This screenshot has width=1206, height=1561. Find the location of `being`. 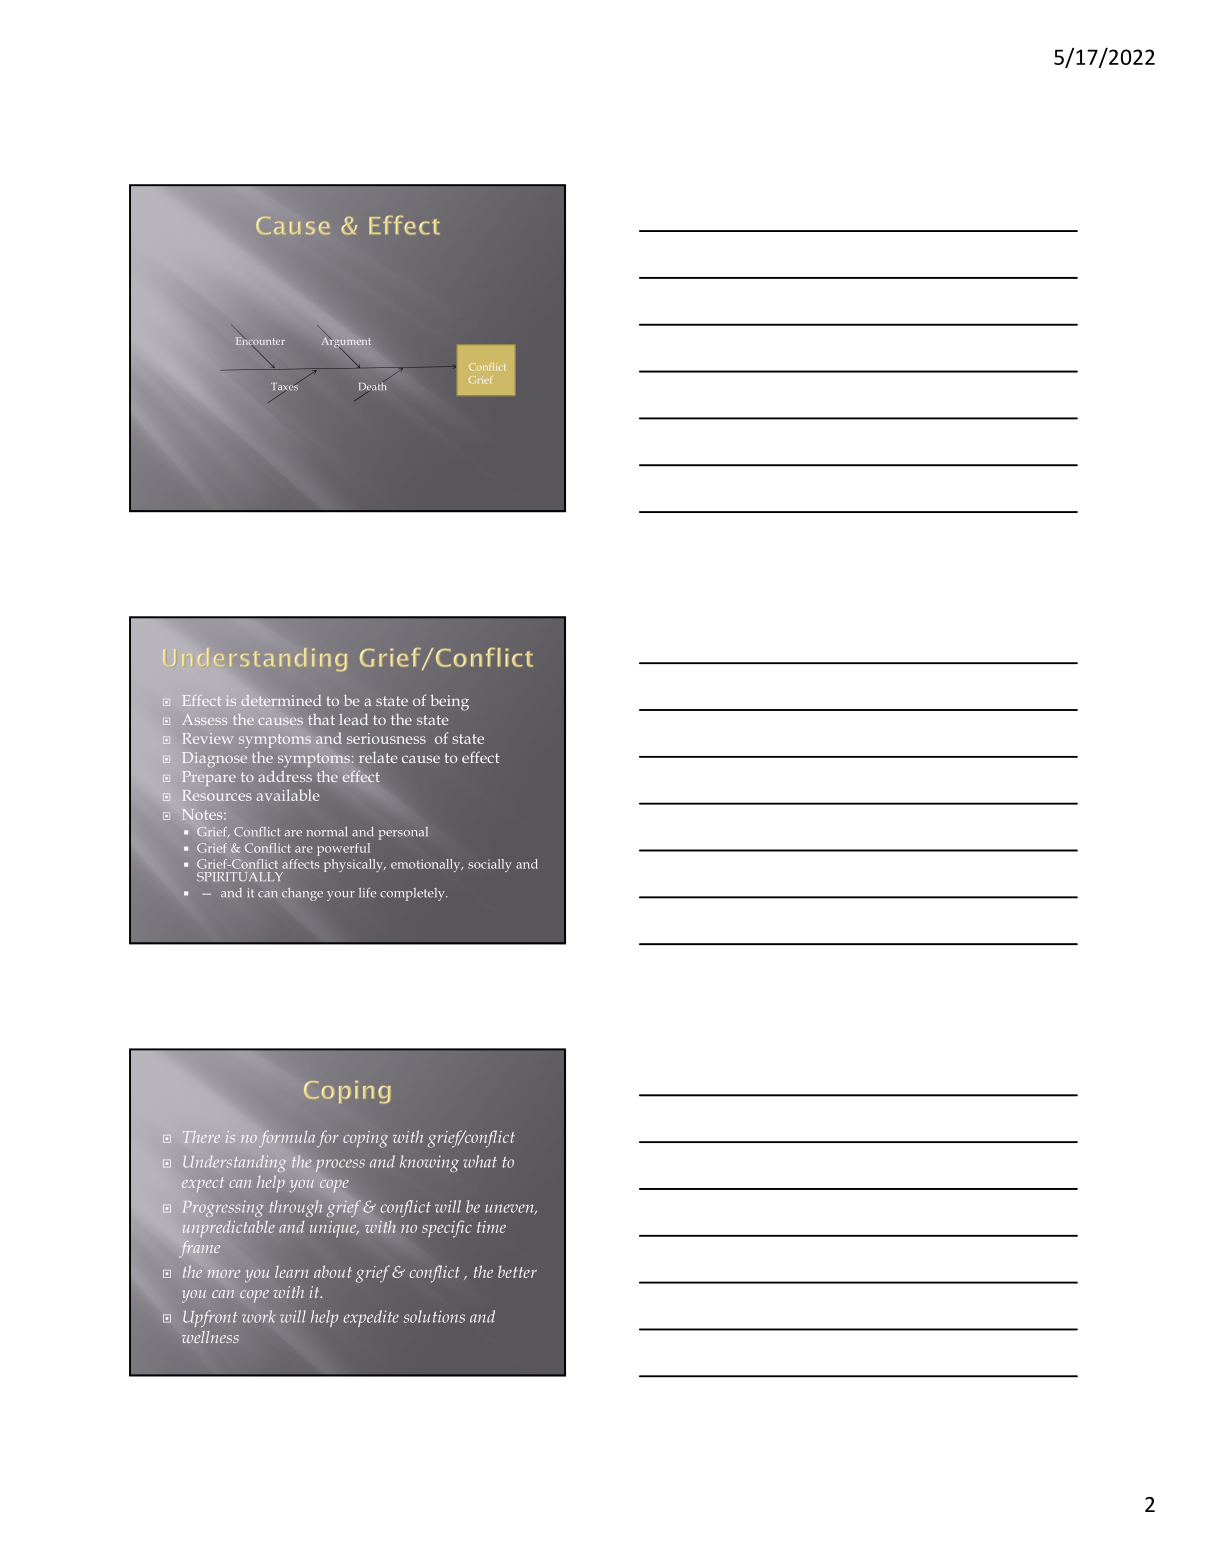

being is located at coordinates (449, 702).
